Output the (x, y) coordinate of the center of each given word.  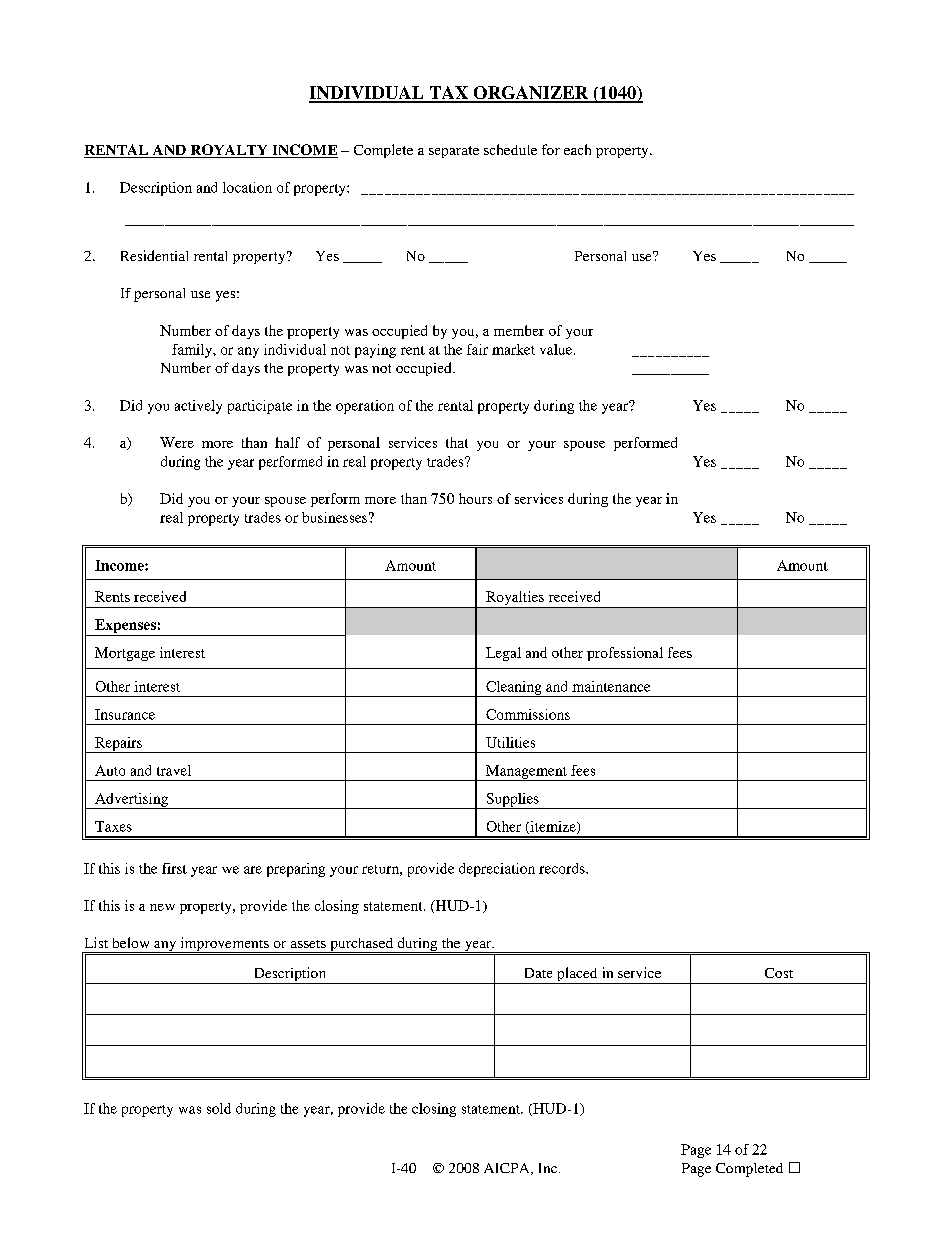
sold (219, 1108)
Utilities (510, 742)
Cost (779, 973)
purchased (362, 945)
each (577, 149)
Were (177, 442)
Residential (154, 255)
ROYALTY (229, 151)
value (557, 349)
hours (475, 498)
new (162, 907)
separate (454, 152)
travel (174, 770)
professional (625, 654)
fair (477, 349)
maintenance (611, 686)
